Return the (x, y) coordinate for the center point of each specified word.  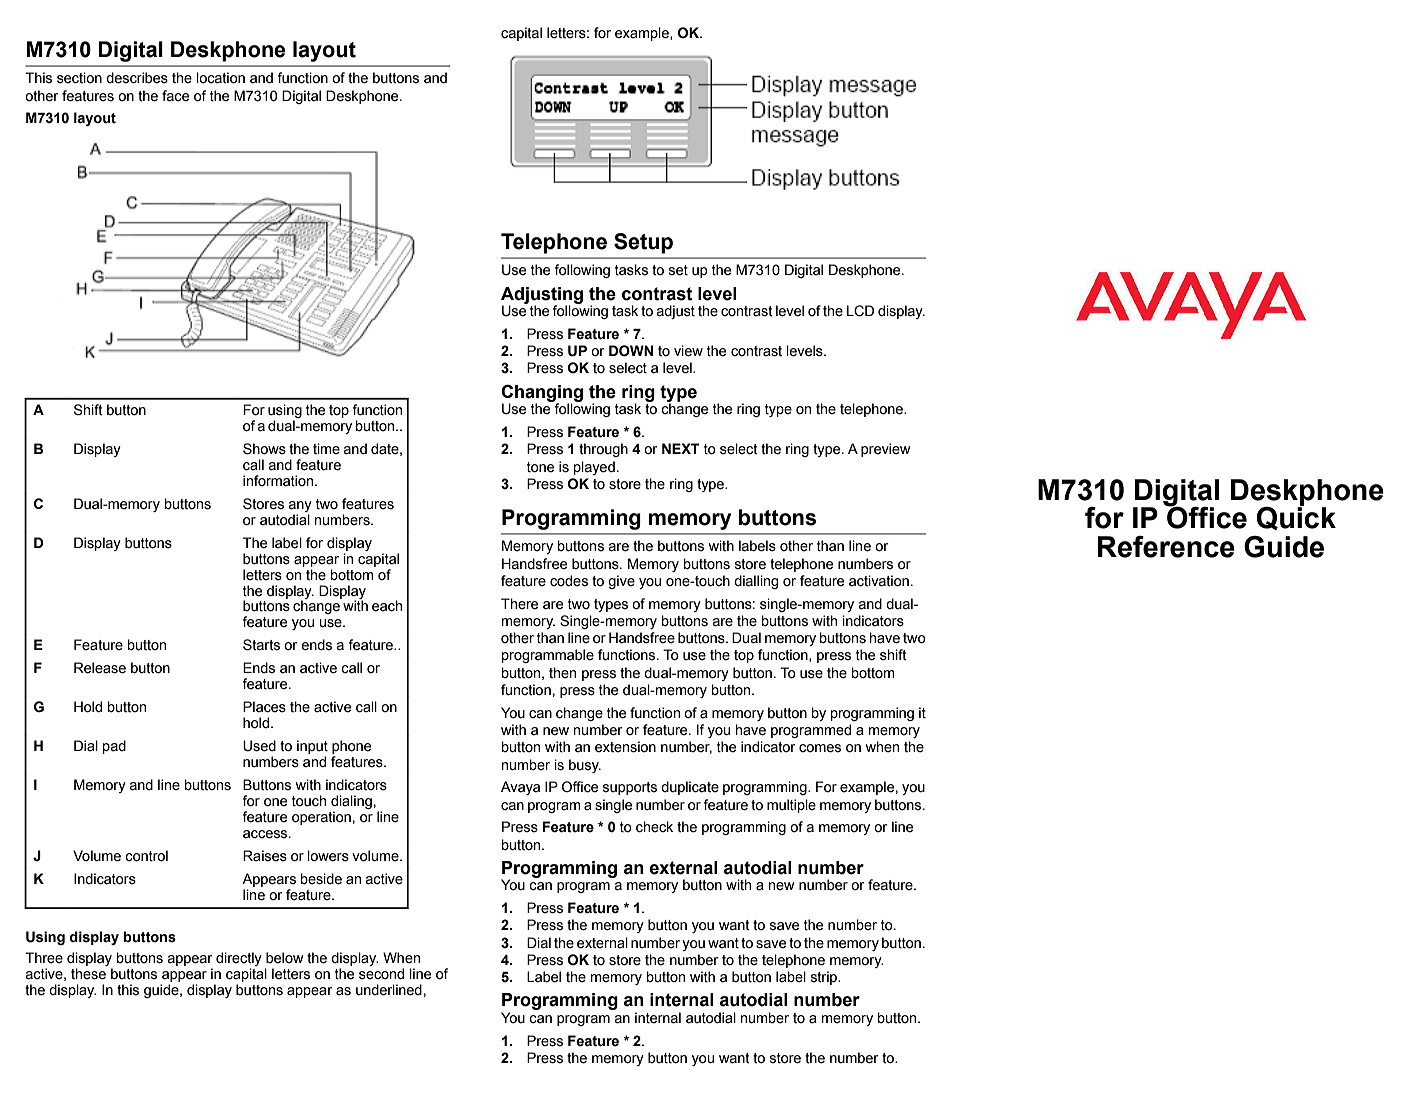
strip (825, 978)
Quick (1296, 517)
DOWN (631, 351)
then (562, 673)
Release (100, 668)
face (175, 96)
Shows (264, 449)
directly (239, 960)
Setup (643, 243)
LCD (860, 311)
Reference (1166, 547)
